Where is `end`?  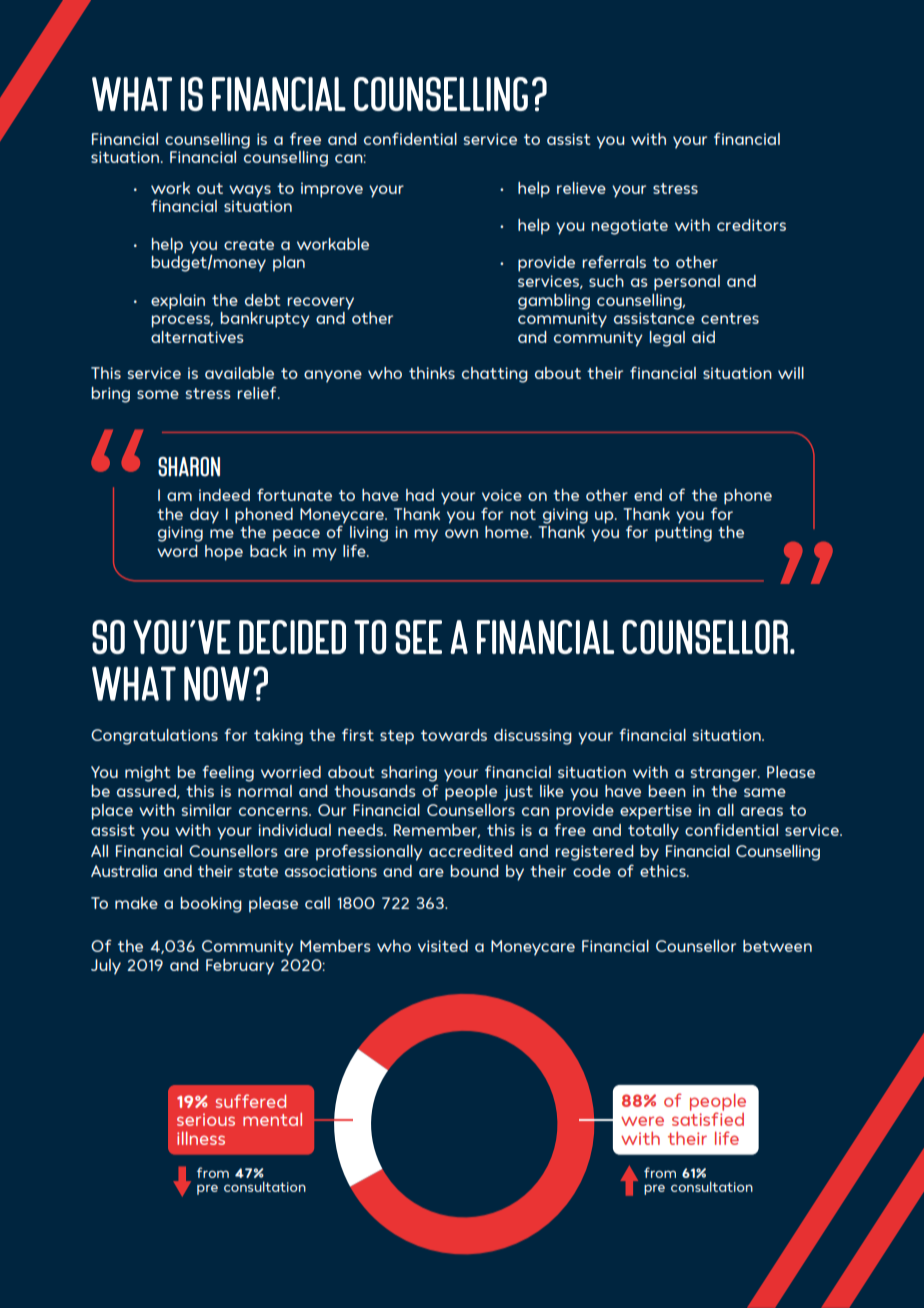 end is located at coordinates (648, 495).
